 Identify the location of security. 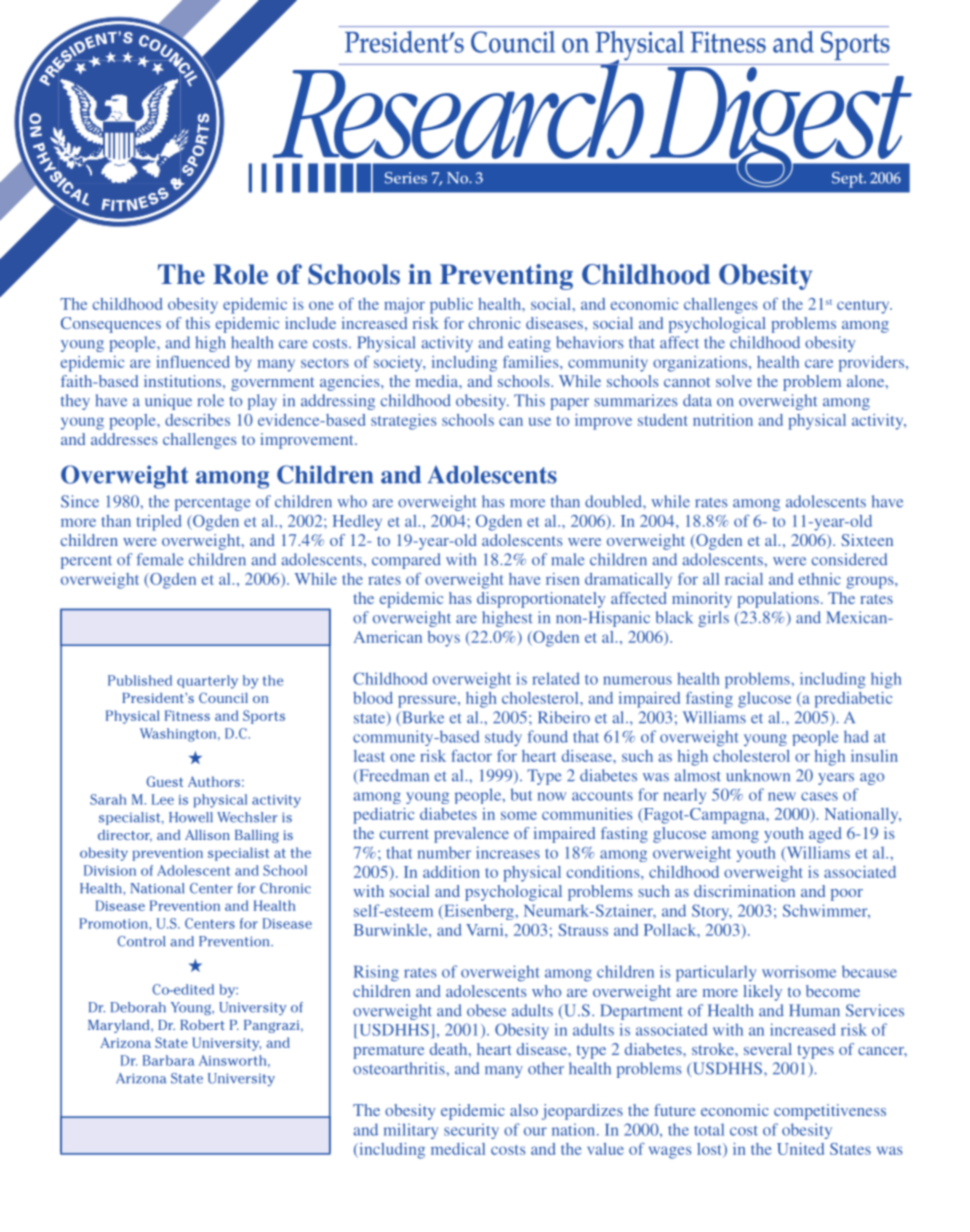
(471, 1131).
